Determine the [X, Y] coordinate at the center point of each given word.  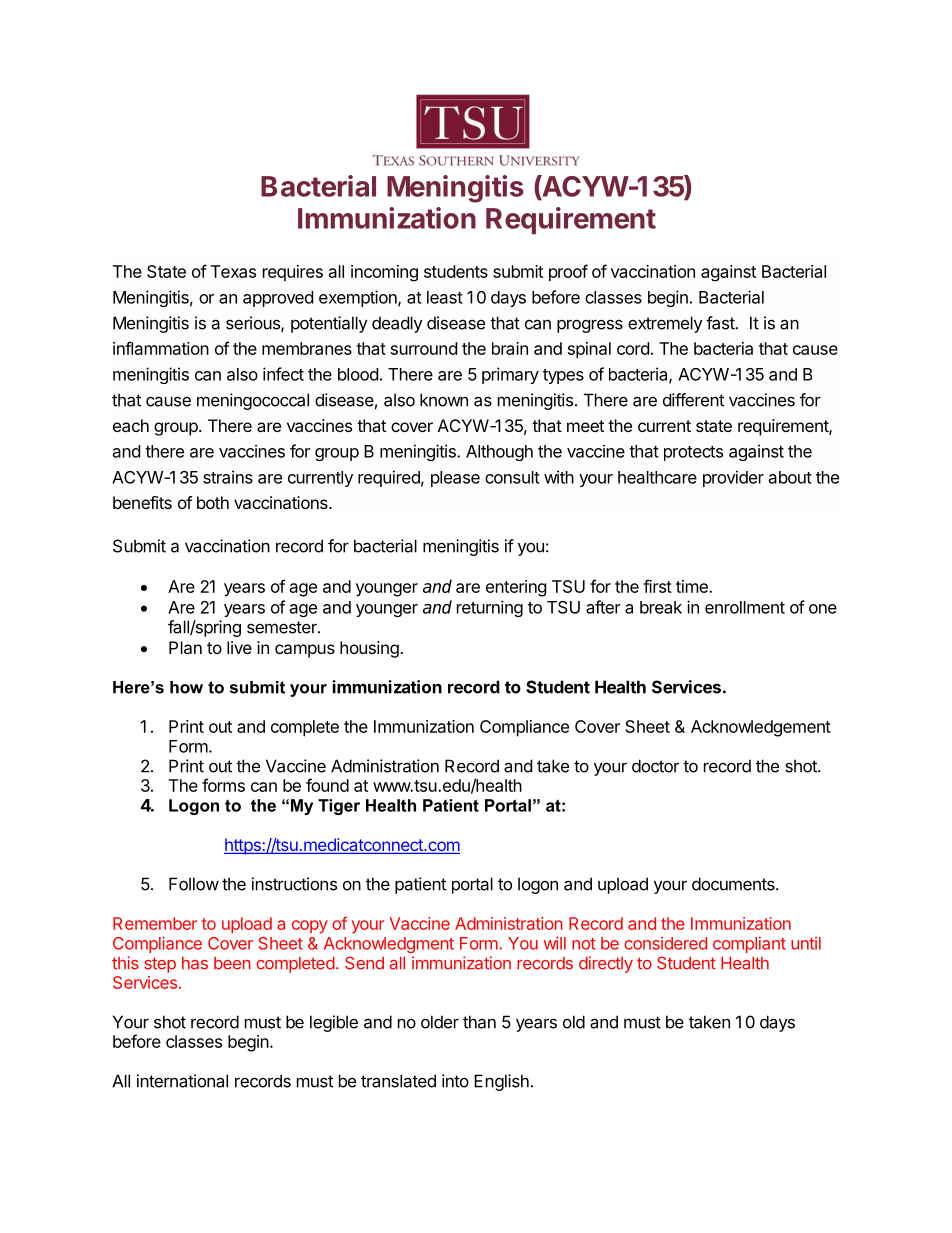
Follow [194, 884]
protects [693, 453]
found [327, 785]
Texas [233, 271]
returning [490, 608]
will [555, 943]
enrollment [745, 607]
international [182, 1081]
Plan [185, 647]
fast [721, 323]
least [445, 297]
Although [499, 453]
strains [228, 477]
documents [734, 884]
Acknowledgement [761, 728]
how [186, 687]
